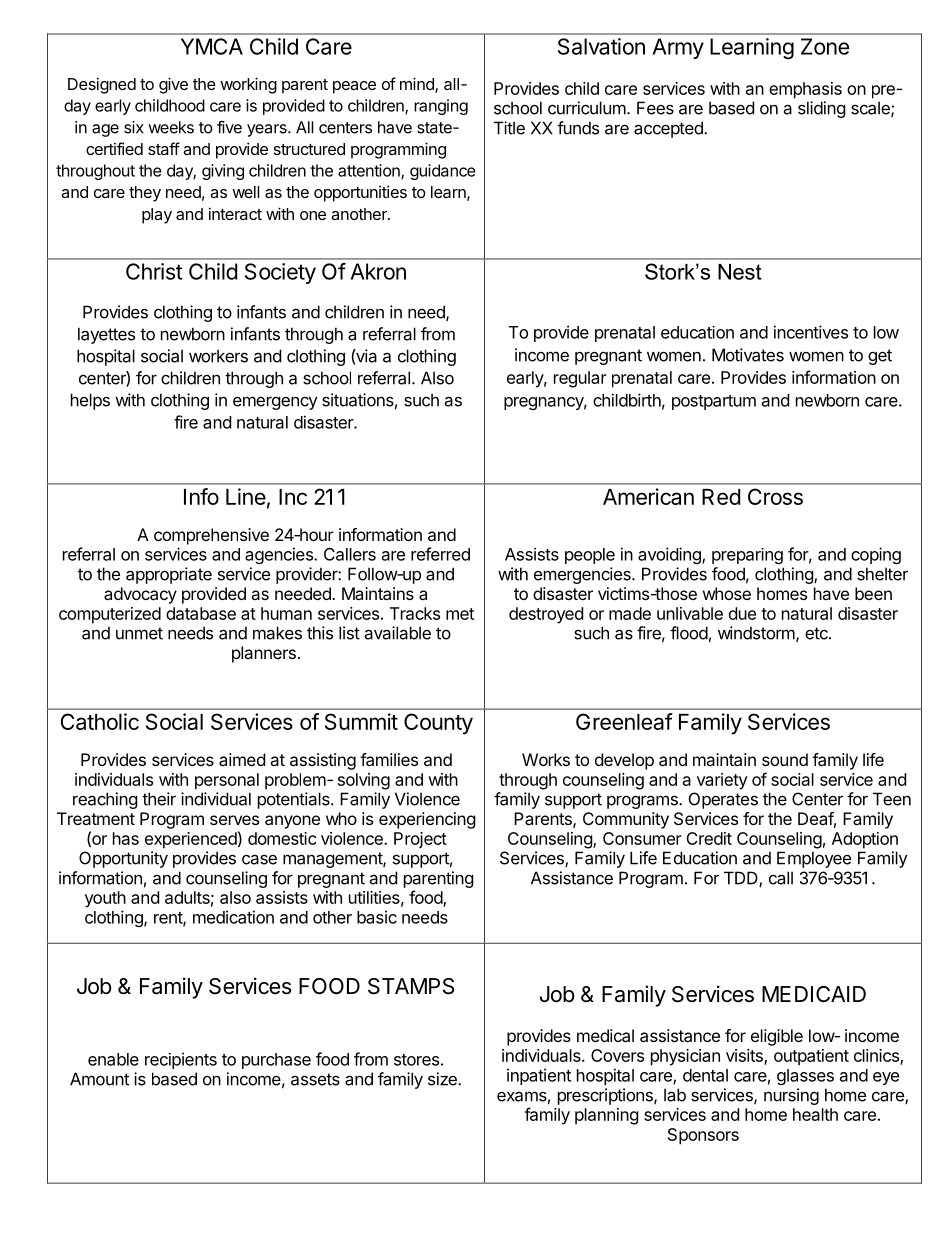  I want to click on Employee, so click(814, 859).
